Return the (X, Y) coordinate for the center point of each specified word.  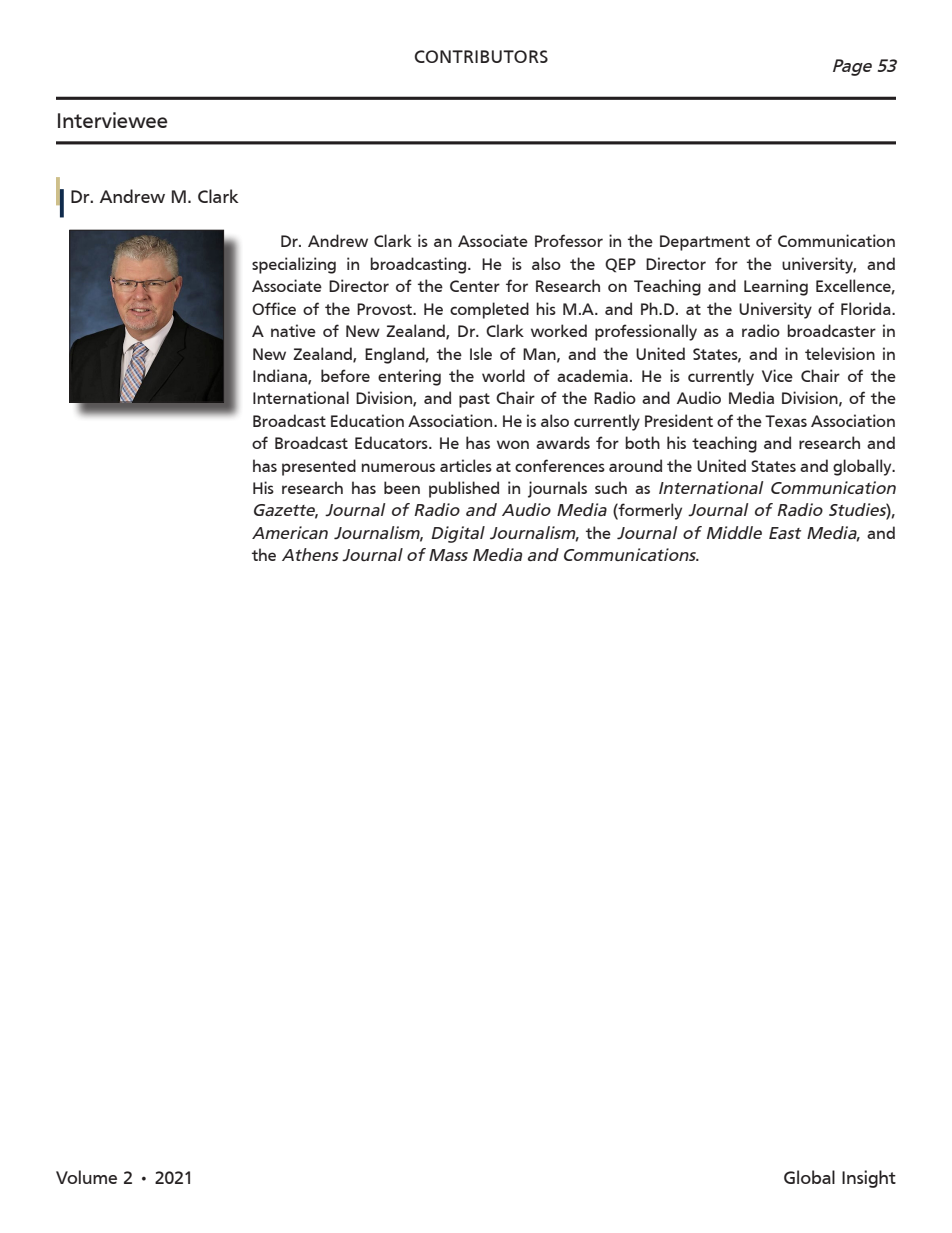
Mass (448, 555)
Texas (786, 421)
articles (466, 465)
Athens (310, 554)
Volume (86, 1177)
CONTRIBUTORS (481, 56)
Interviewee (113, 120)
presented (319, 467)
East (785, 533)
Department (705, 243)
